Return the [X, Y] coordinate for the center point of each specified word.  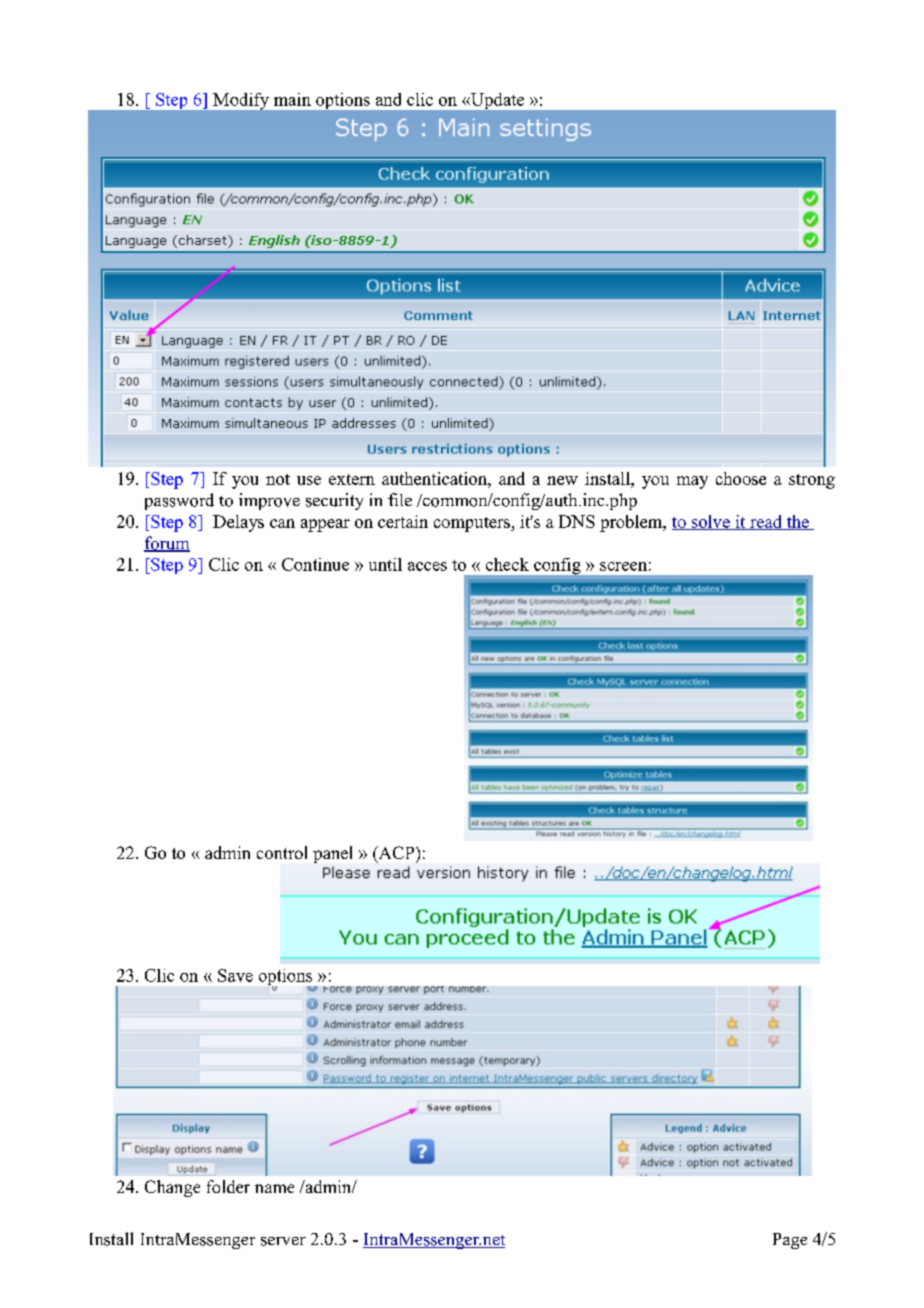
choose [741, 478]
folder [228, 1186]
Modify [241, 101]
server [283, 1241]
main [292, 99]
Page [790, 1241]
